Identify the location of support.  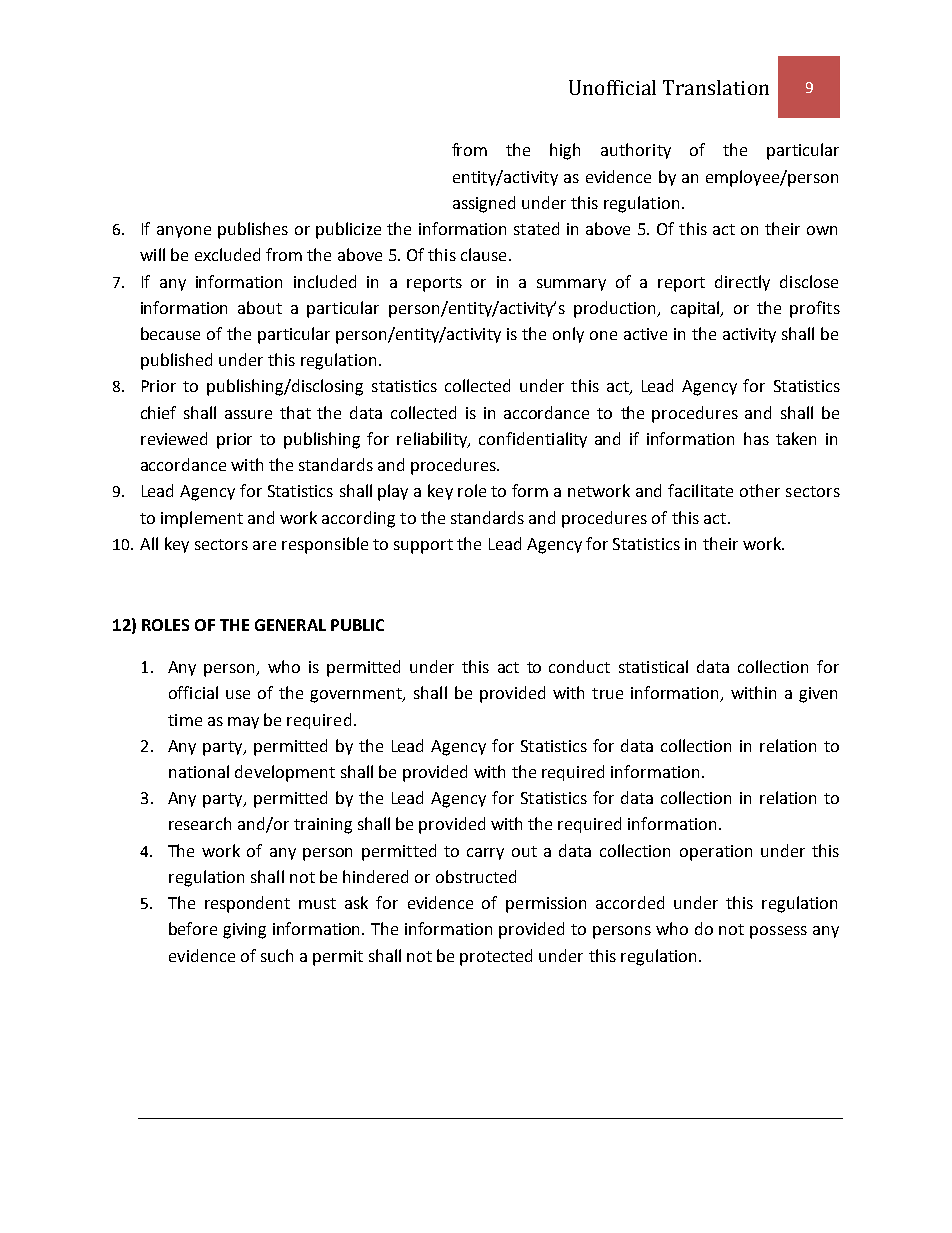
(423, 546).
